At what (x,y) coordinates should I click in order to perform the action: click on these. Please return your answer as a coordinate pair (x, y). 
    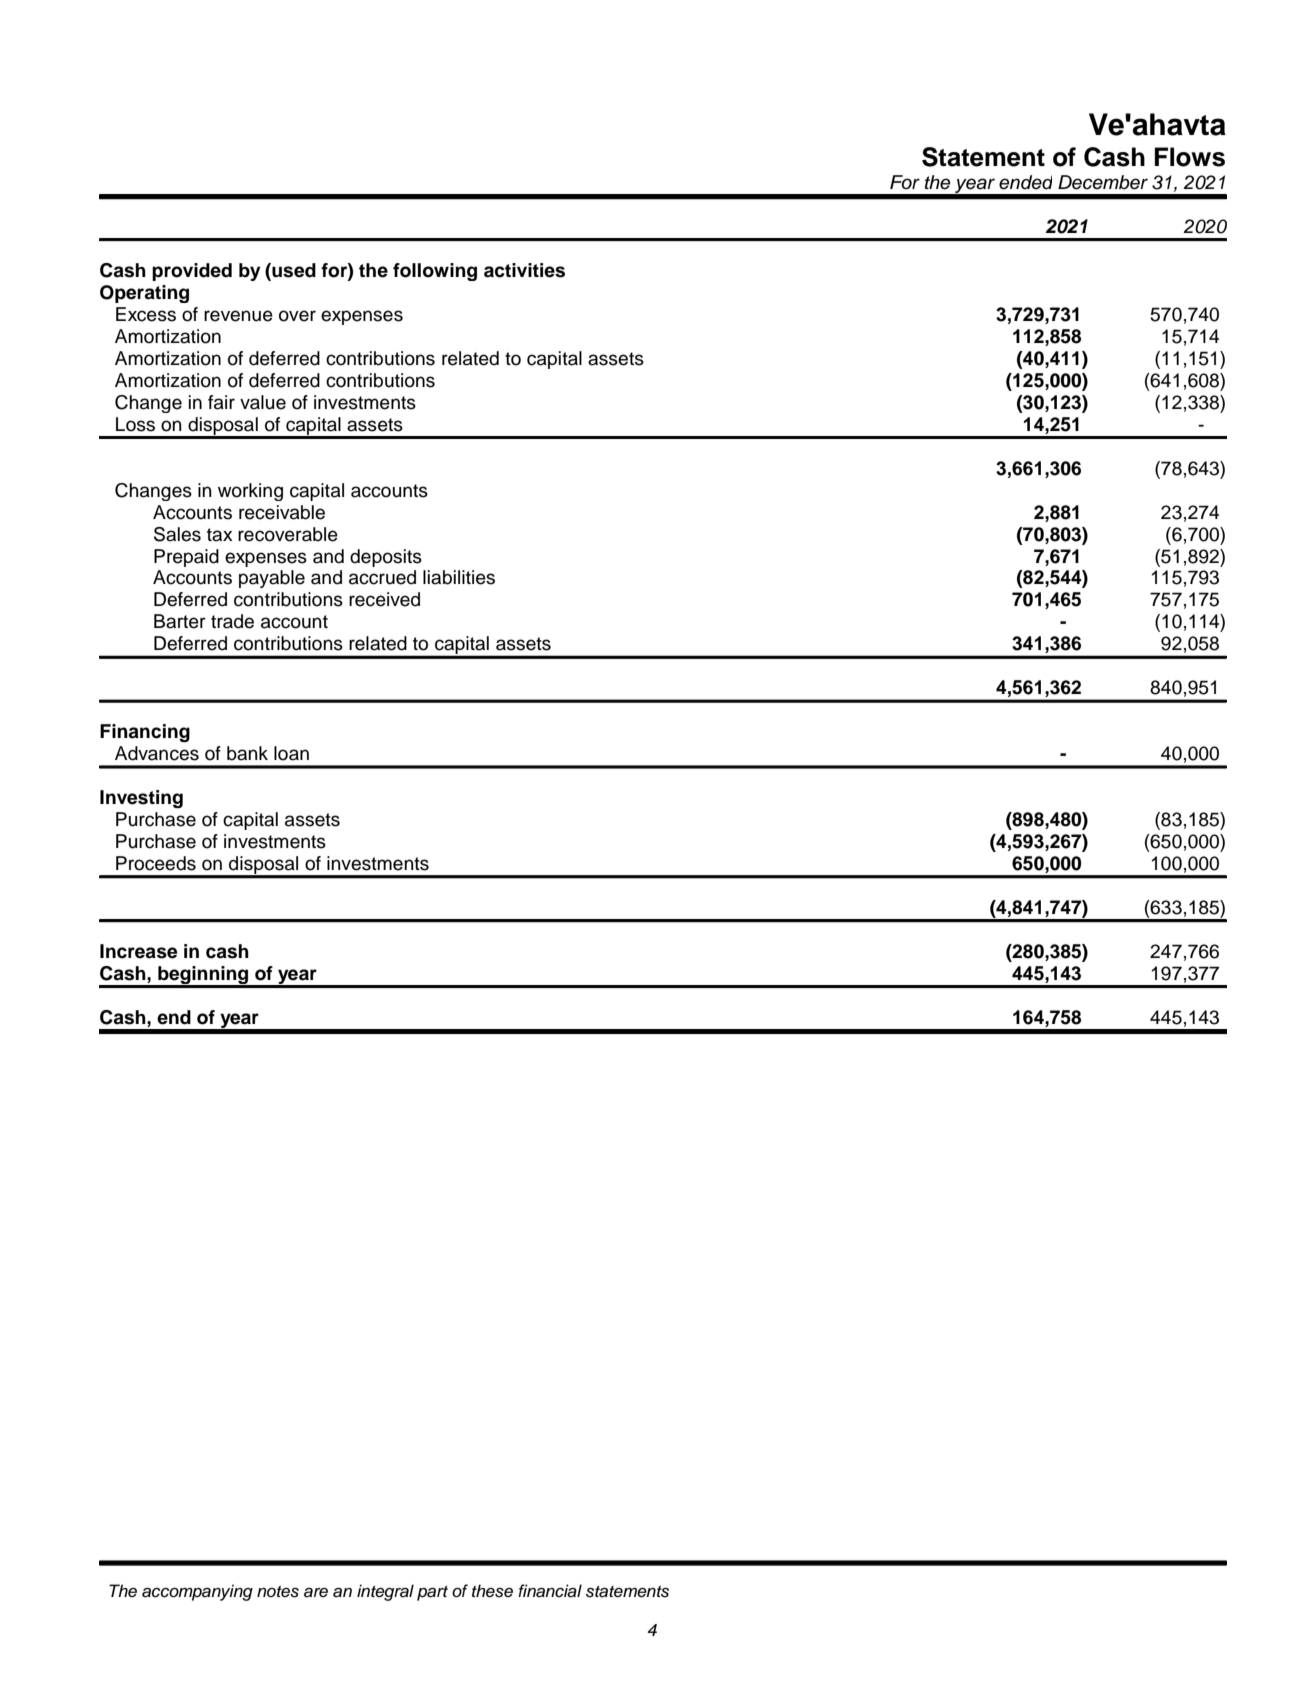
    Looking at the image, I should click on (492, 1591).
